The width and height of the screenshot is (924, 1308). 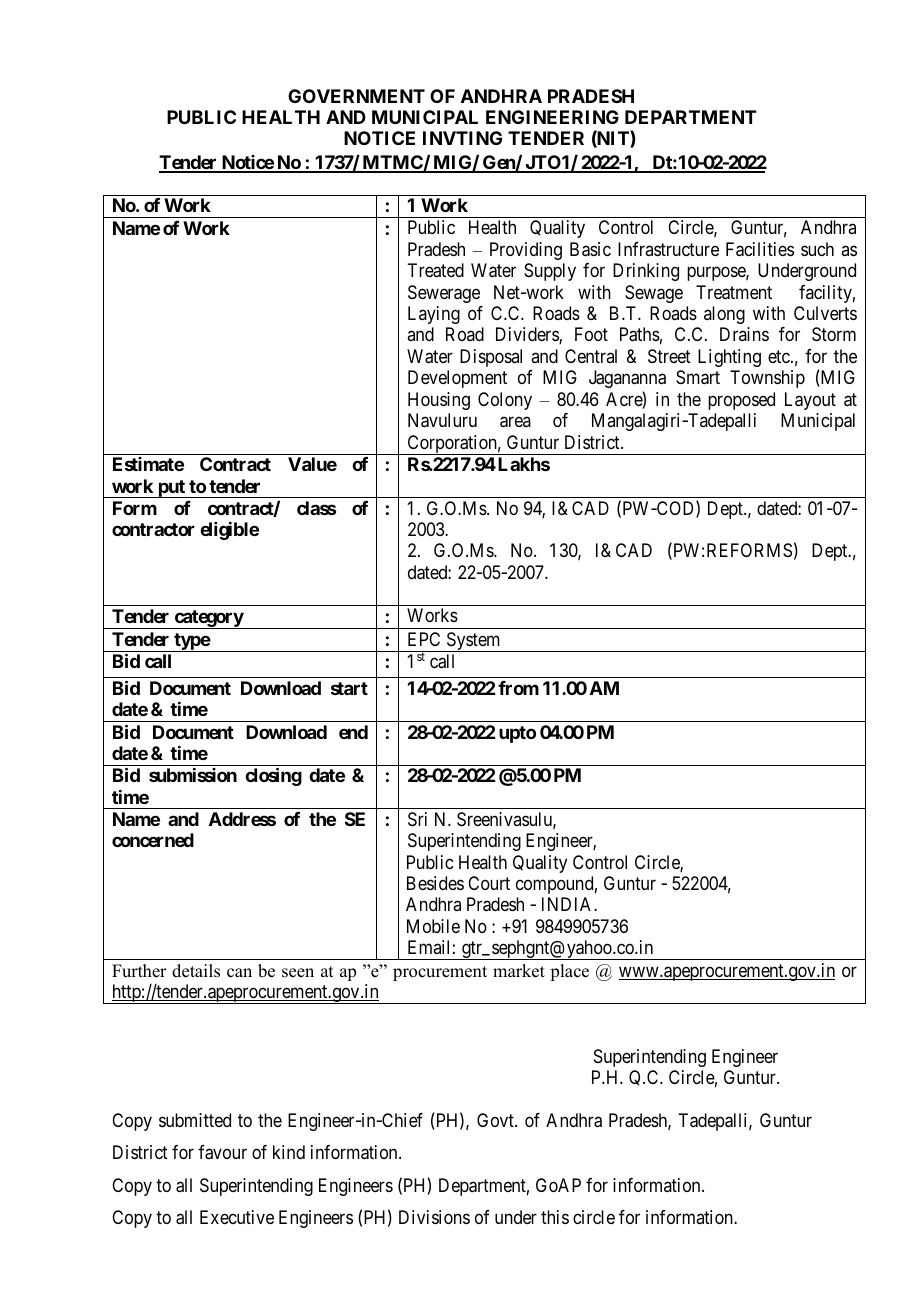 What do you see at coordinates (526, 251) in the screenshot?
I see `Providing` at bounding box center [526, 251].
